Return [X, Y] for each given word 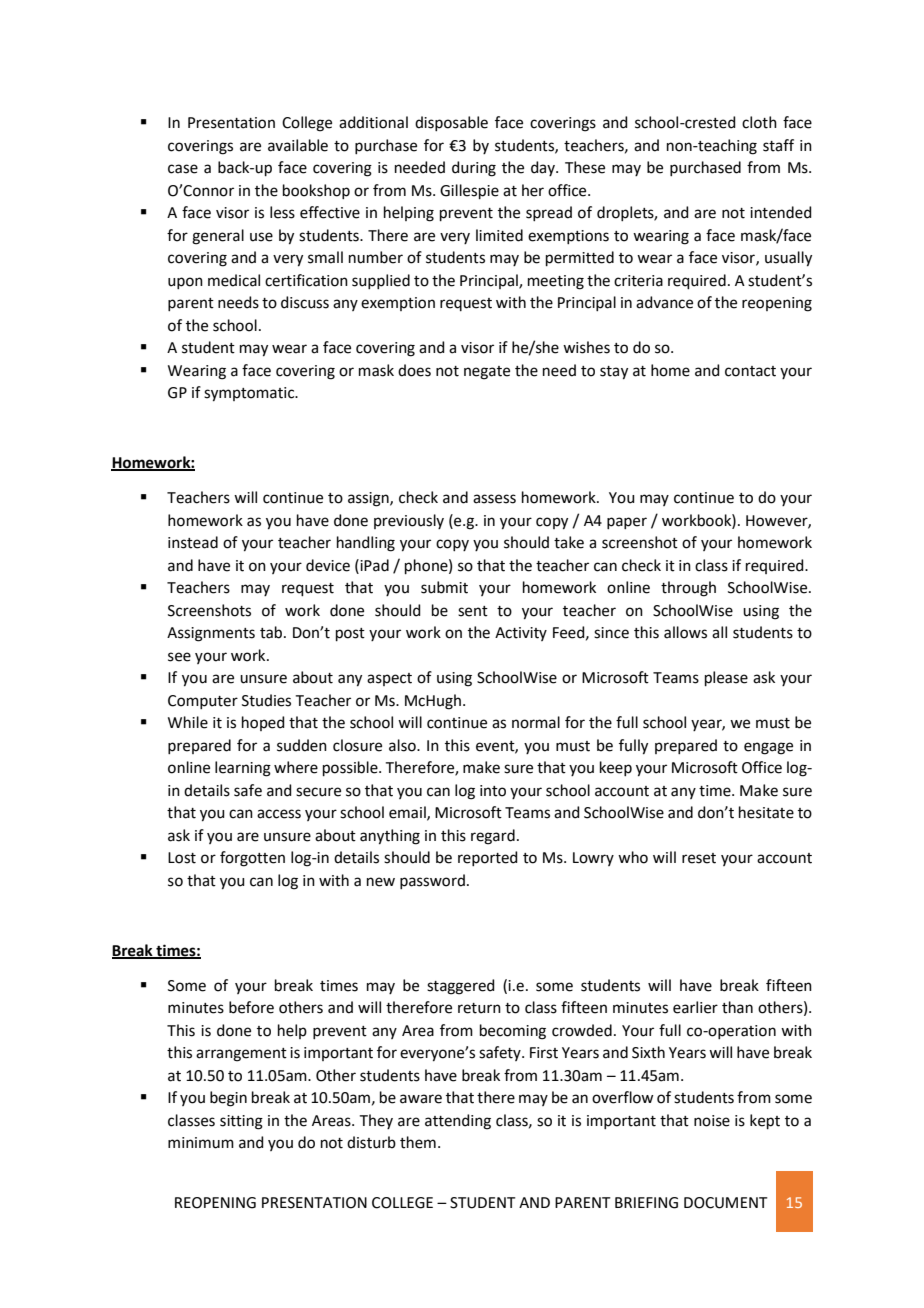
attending [458, 1122]
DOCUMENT [726, 1203]
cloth [759, 122]
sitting [241, 1122]
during [474, 169]
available [298, 145]
